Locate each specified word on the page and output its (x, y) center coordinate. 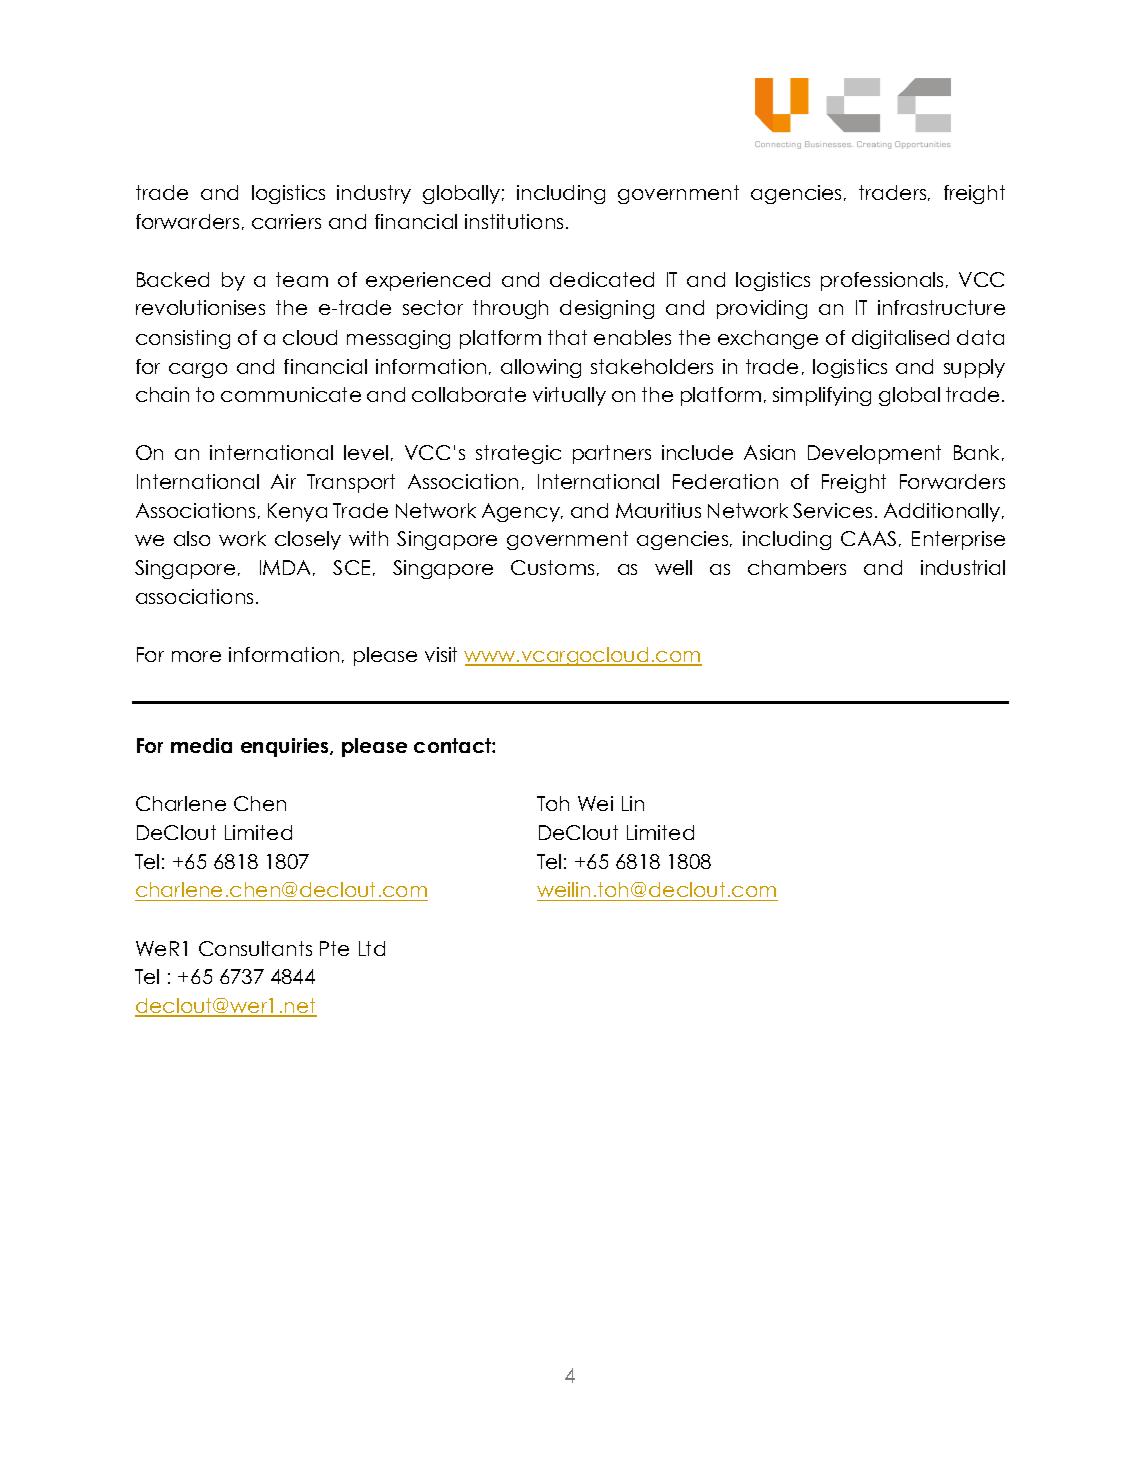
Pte (334, 948)
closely (308, 540)
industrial (963, 567)
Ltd (372, 948)
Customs (552, 567)
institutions (514, 221)
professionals (882, 281)
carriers (286, 221)
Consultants (255, 948)
